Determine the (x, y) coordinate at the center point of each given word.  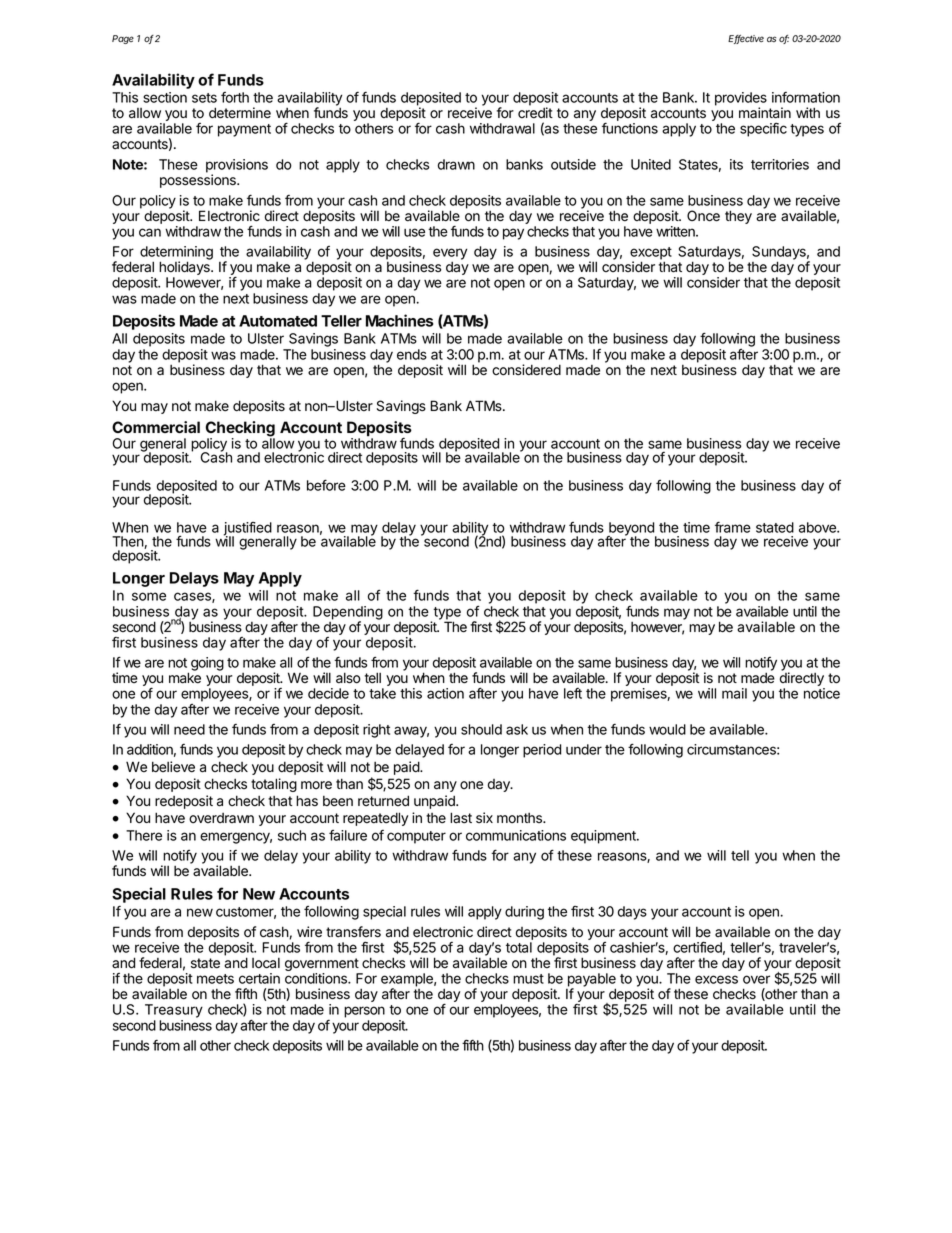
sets (204, 98)
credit (535, 113)
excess (716, 979)
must (528, 979)
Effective (746, 39)
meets (215, 979)
